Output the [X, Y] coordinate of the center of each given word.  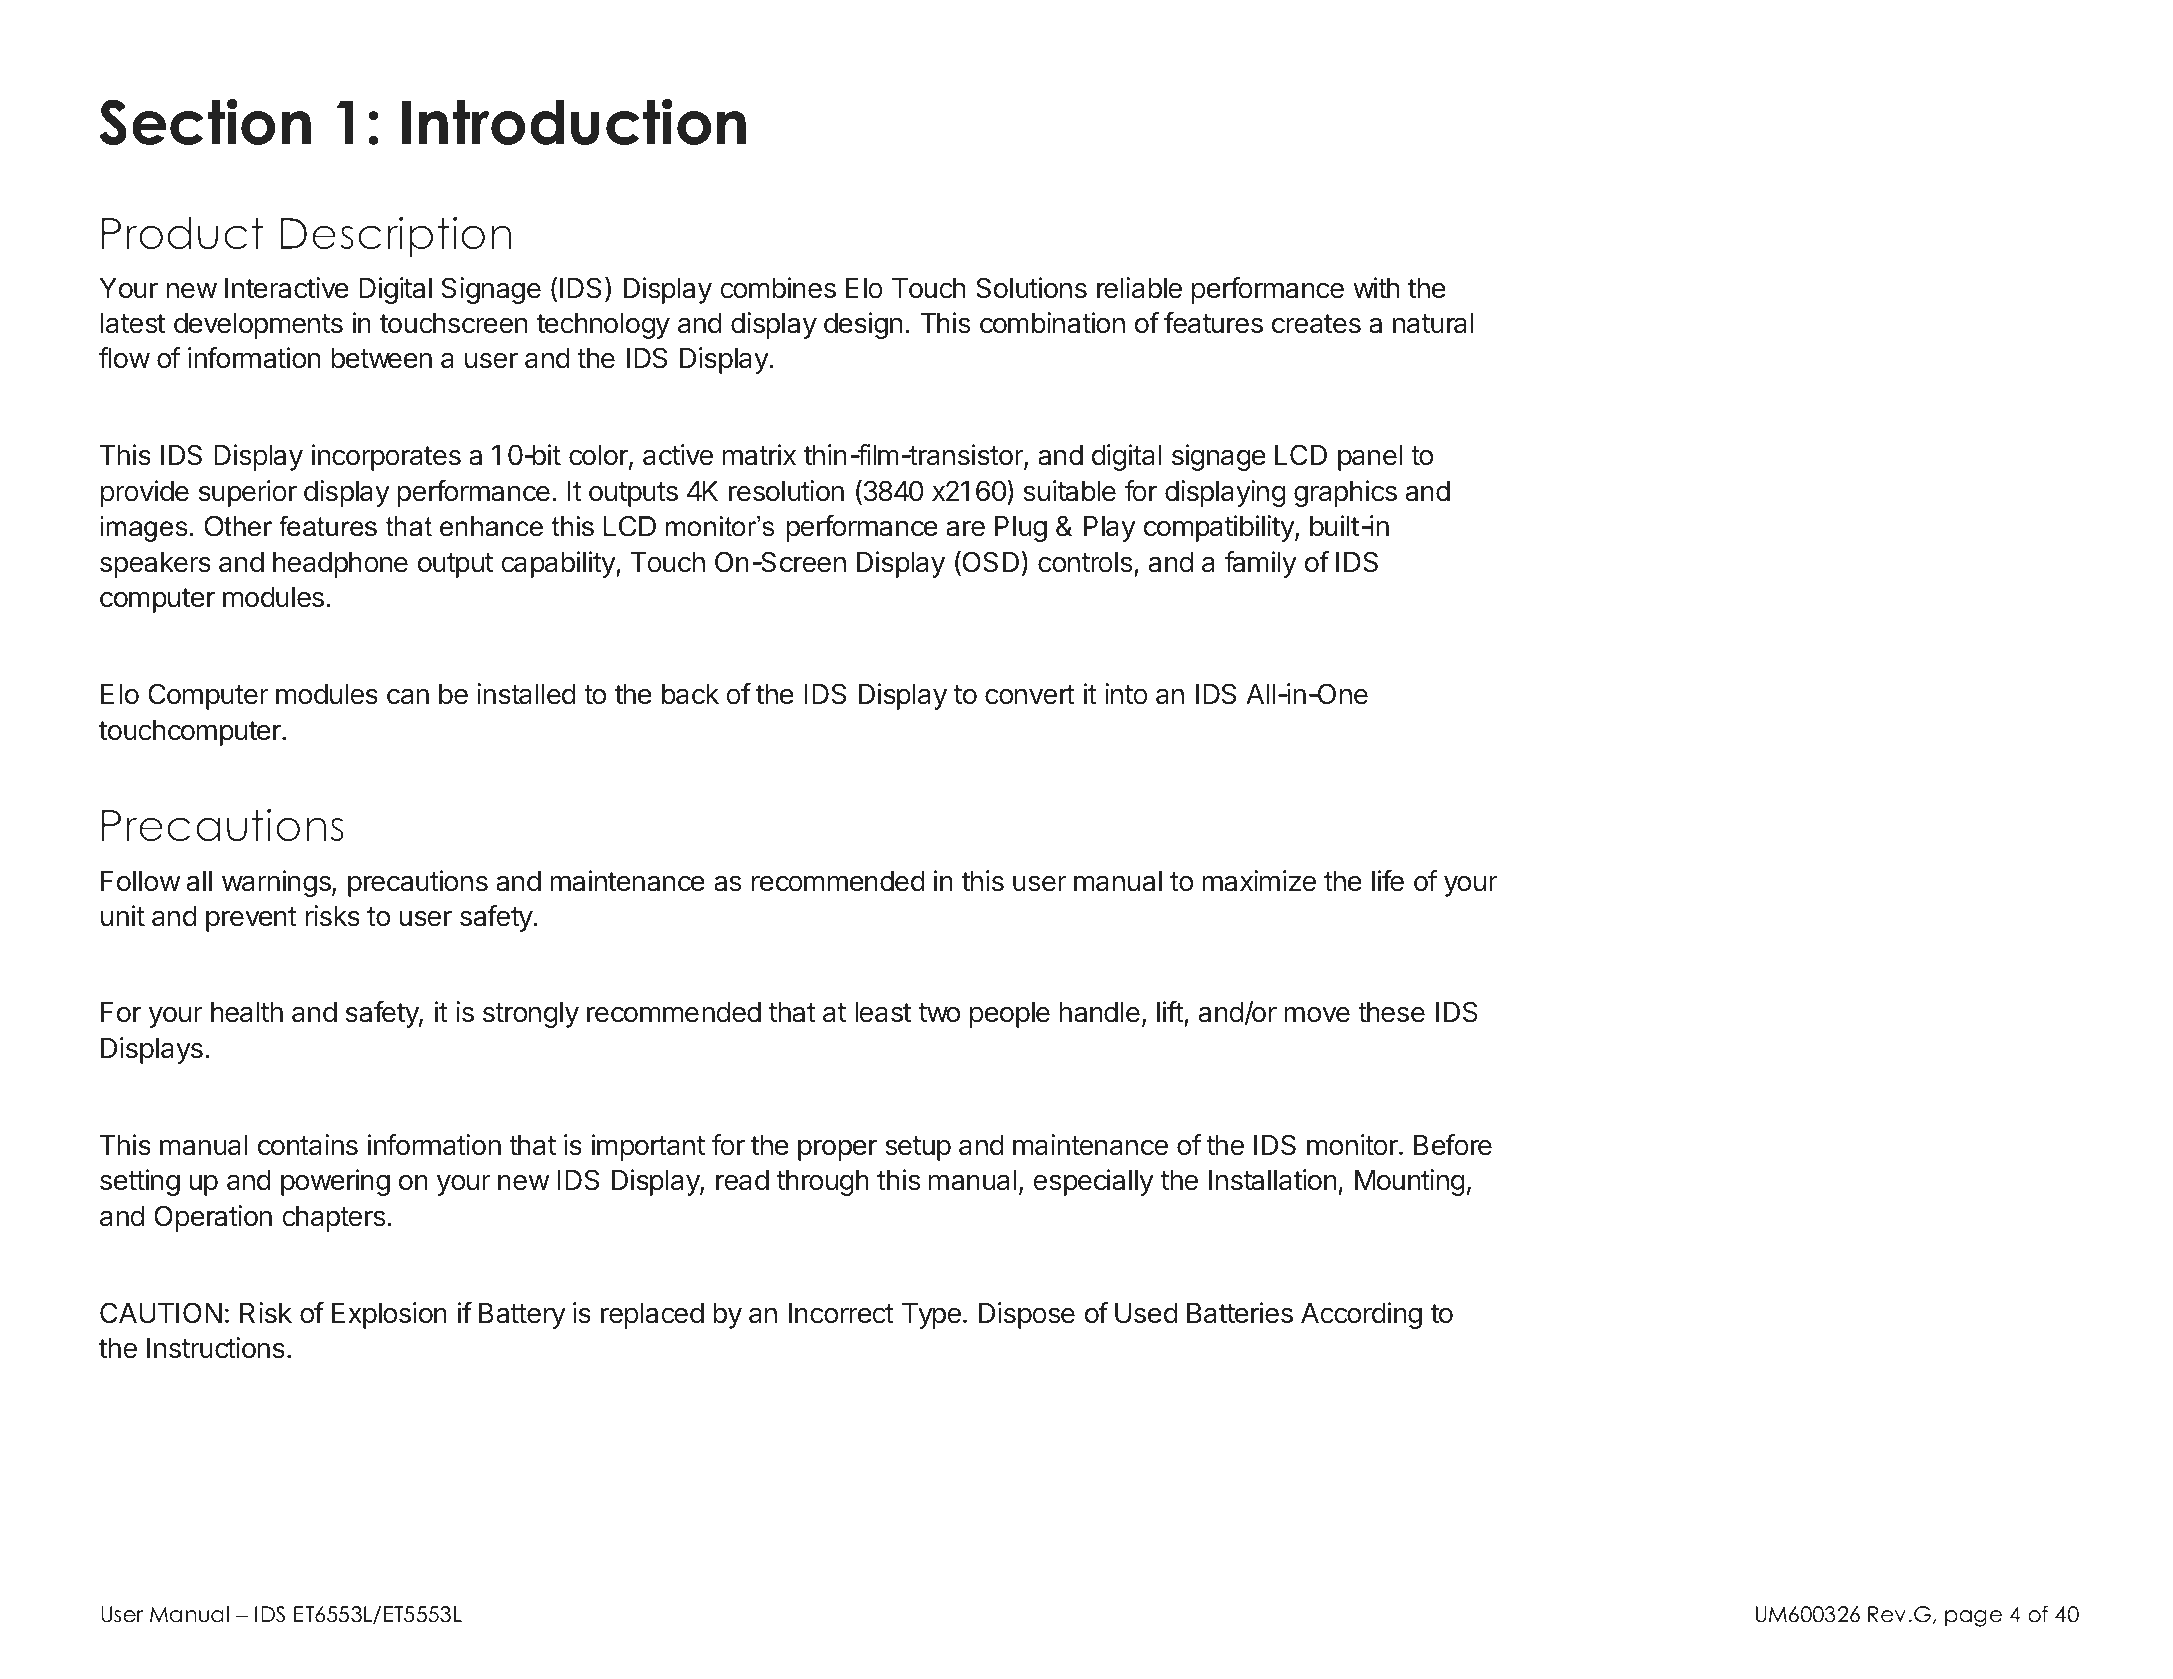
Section [205, 121]
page [1973, 1618]
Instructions [216, 1348]
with [1376, 287]
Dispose [1027, 1315]
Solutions [1031, 288]
